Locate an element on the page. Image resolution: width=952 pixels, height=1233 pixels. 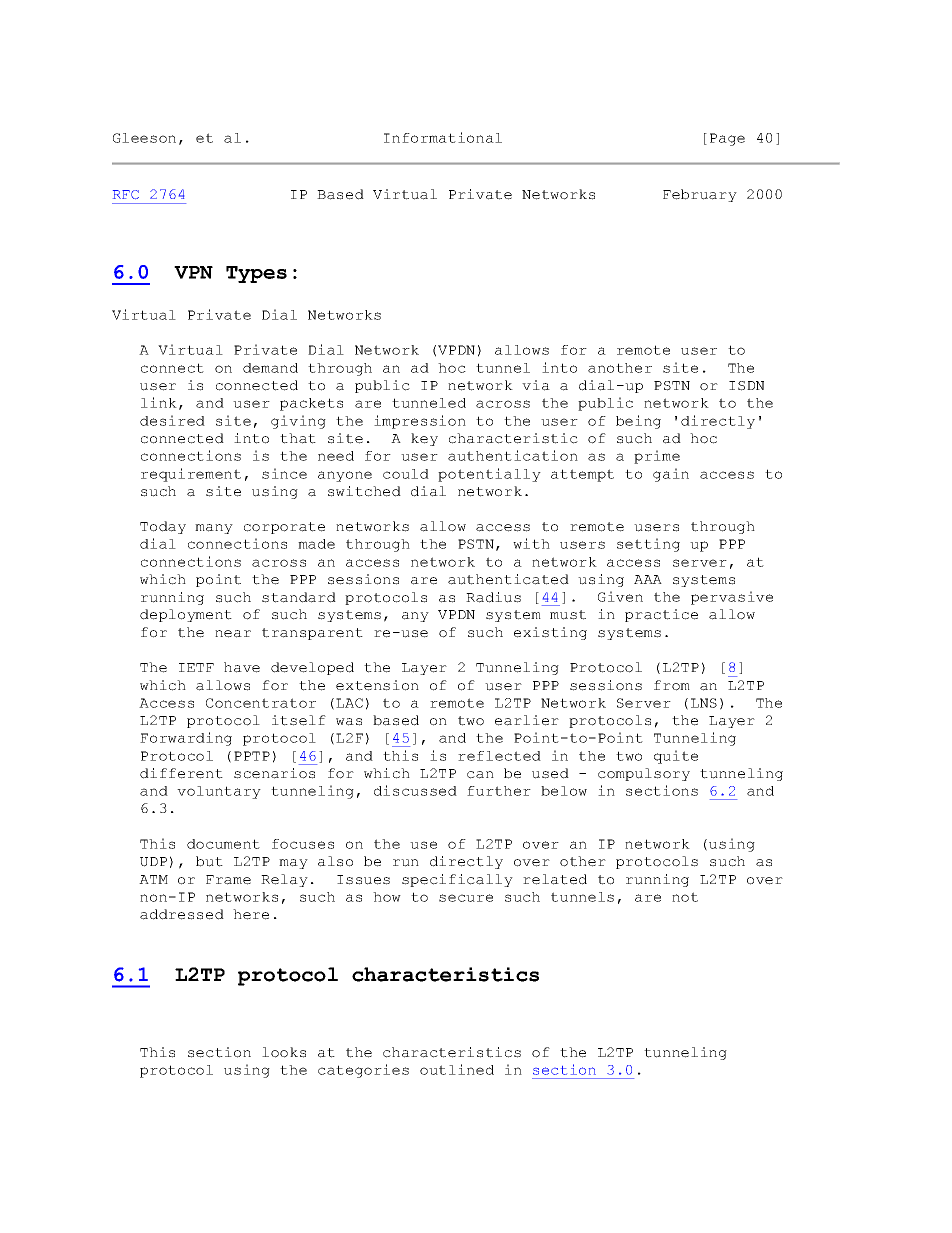
deployment is located at coordinates (186, 615).
